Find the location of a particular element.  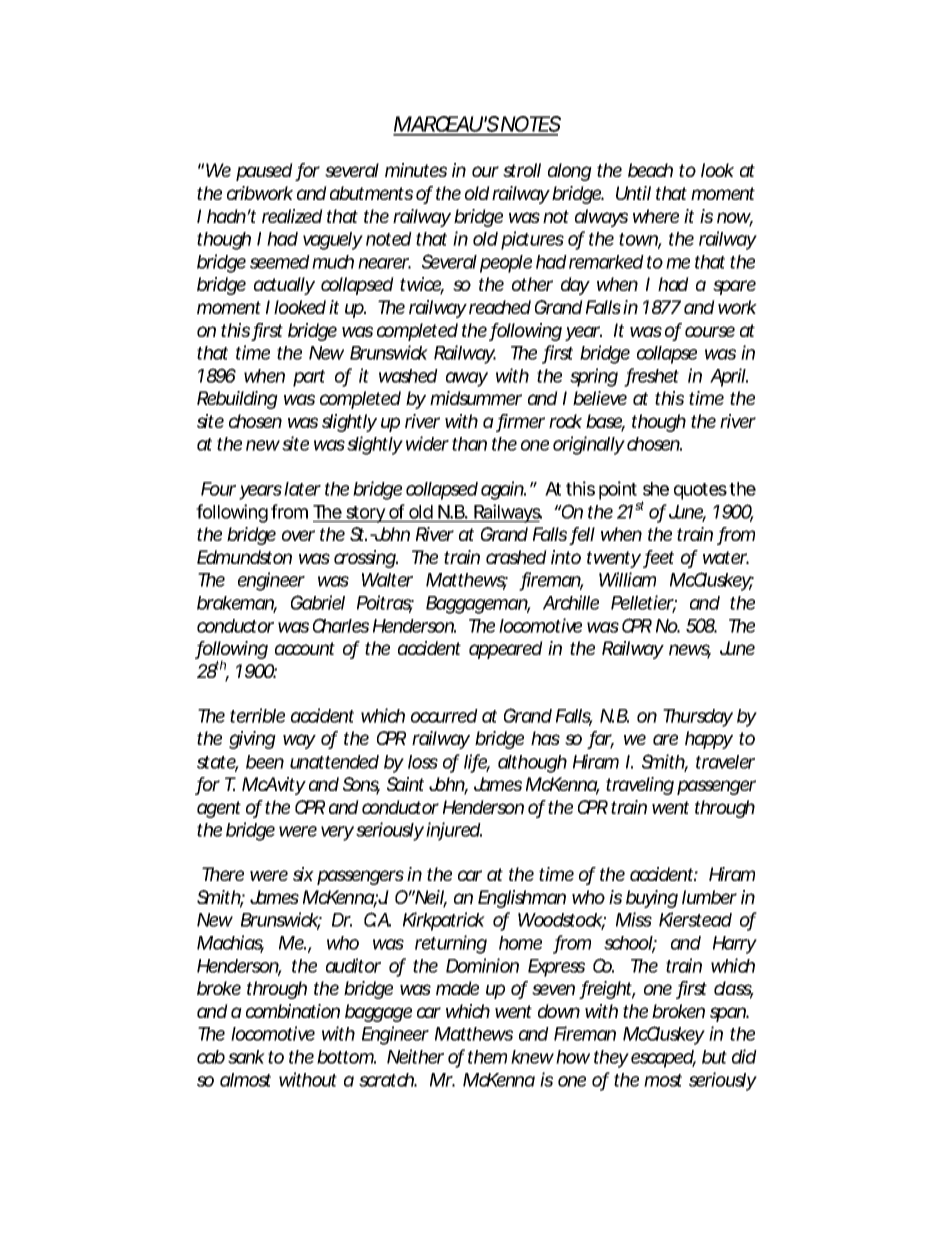

escaped is located at coordinates (663, 1059).
